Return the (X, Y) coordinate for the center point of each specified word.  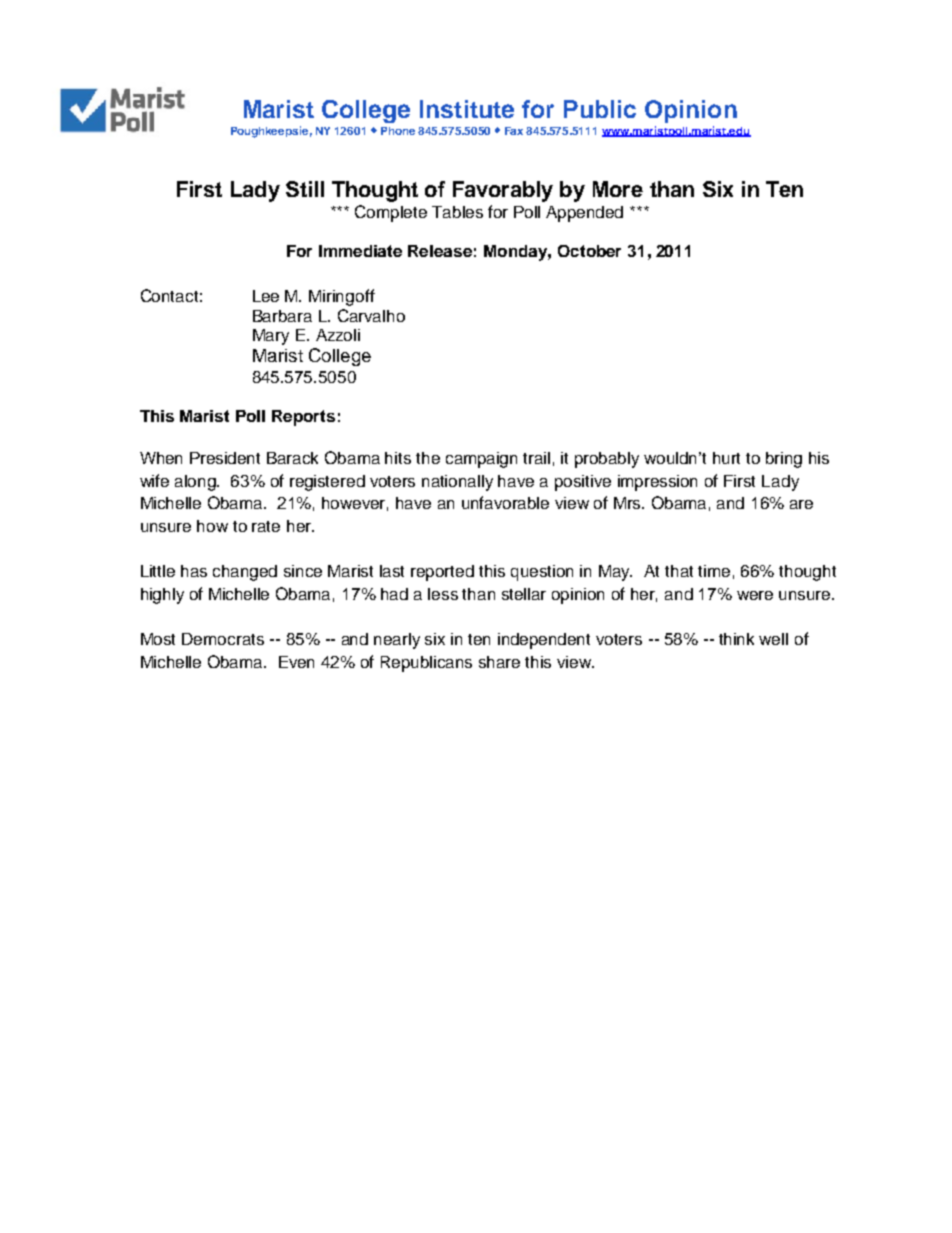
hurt (726, 458)
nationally (457, 483)
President (225, 458)
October (589, 251)
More (618, 189)
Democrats (223, 639)
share (499, 662)
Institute (467, 109)
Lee (266, 296)
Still (305, 189)
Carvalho (371, 315)
